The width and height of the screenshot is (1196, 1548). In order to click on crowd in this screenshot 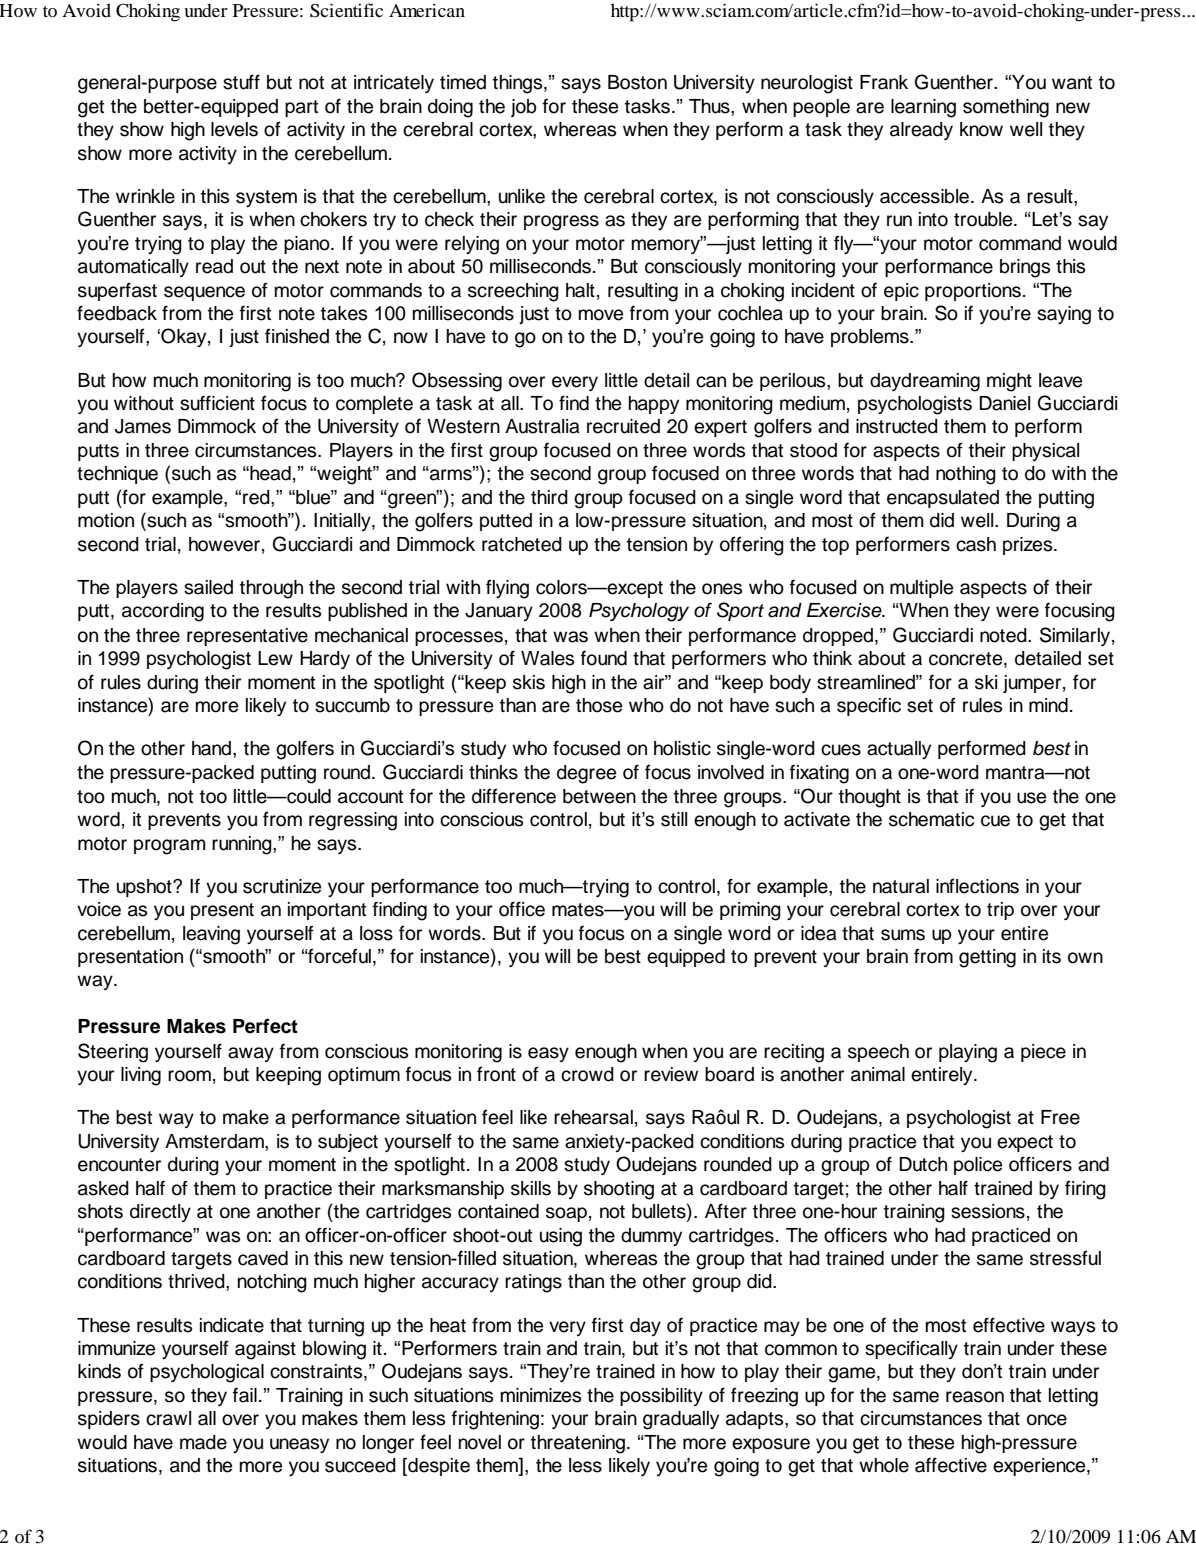, I will do `click(587, 1074)`.
